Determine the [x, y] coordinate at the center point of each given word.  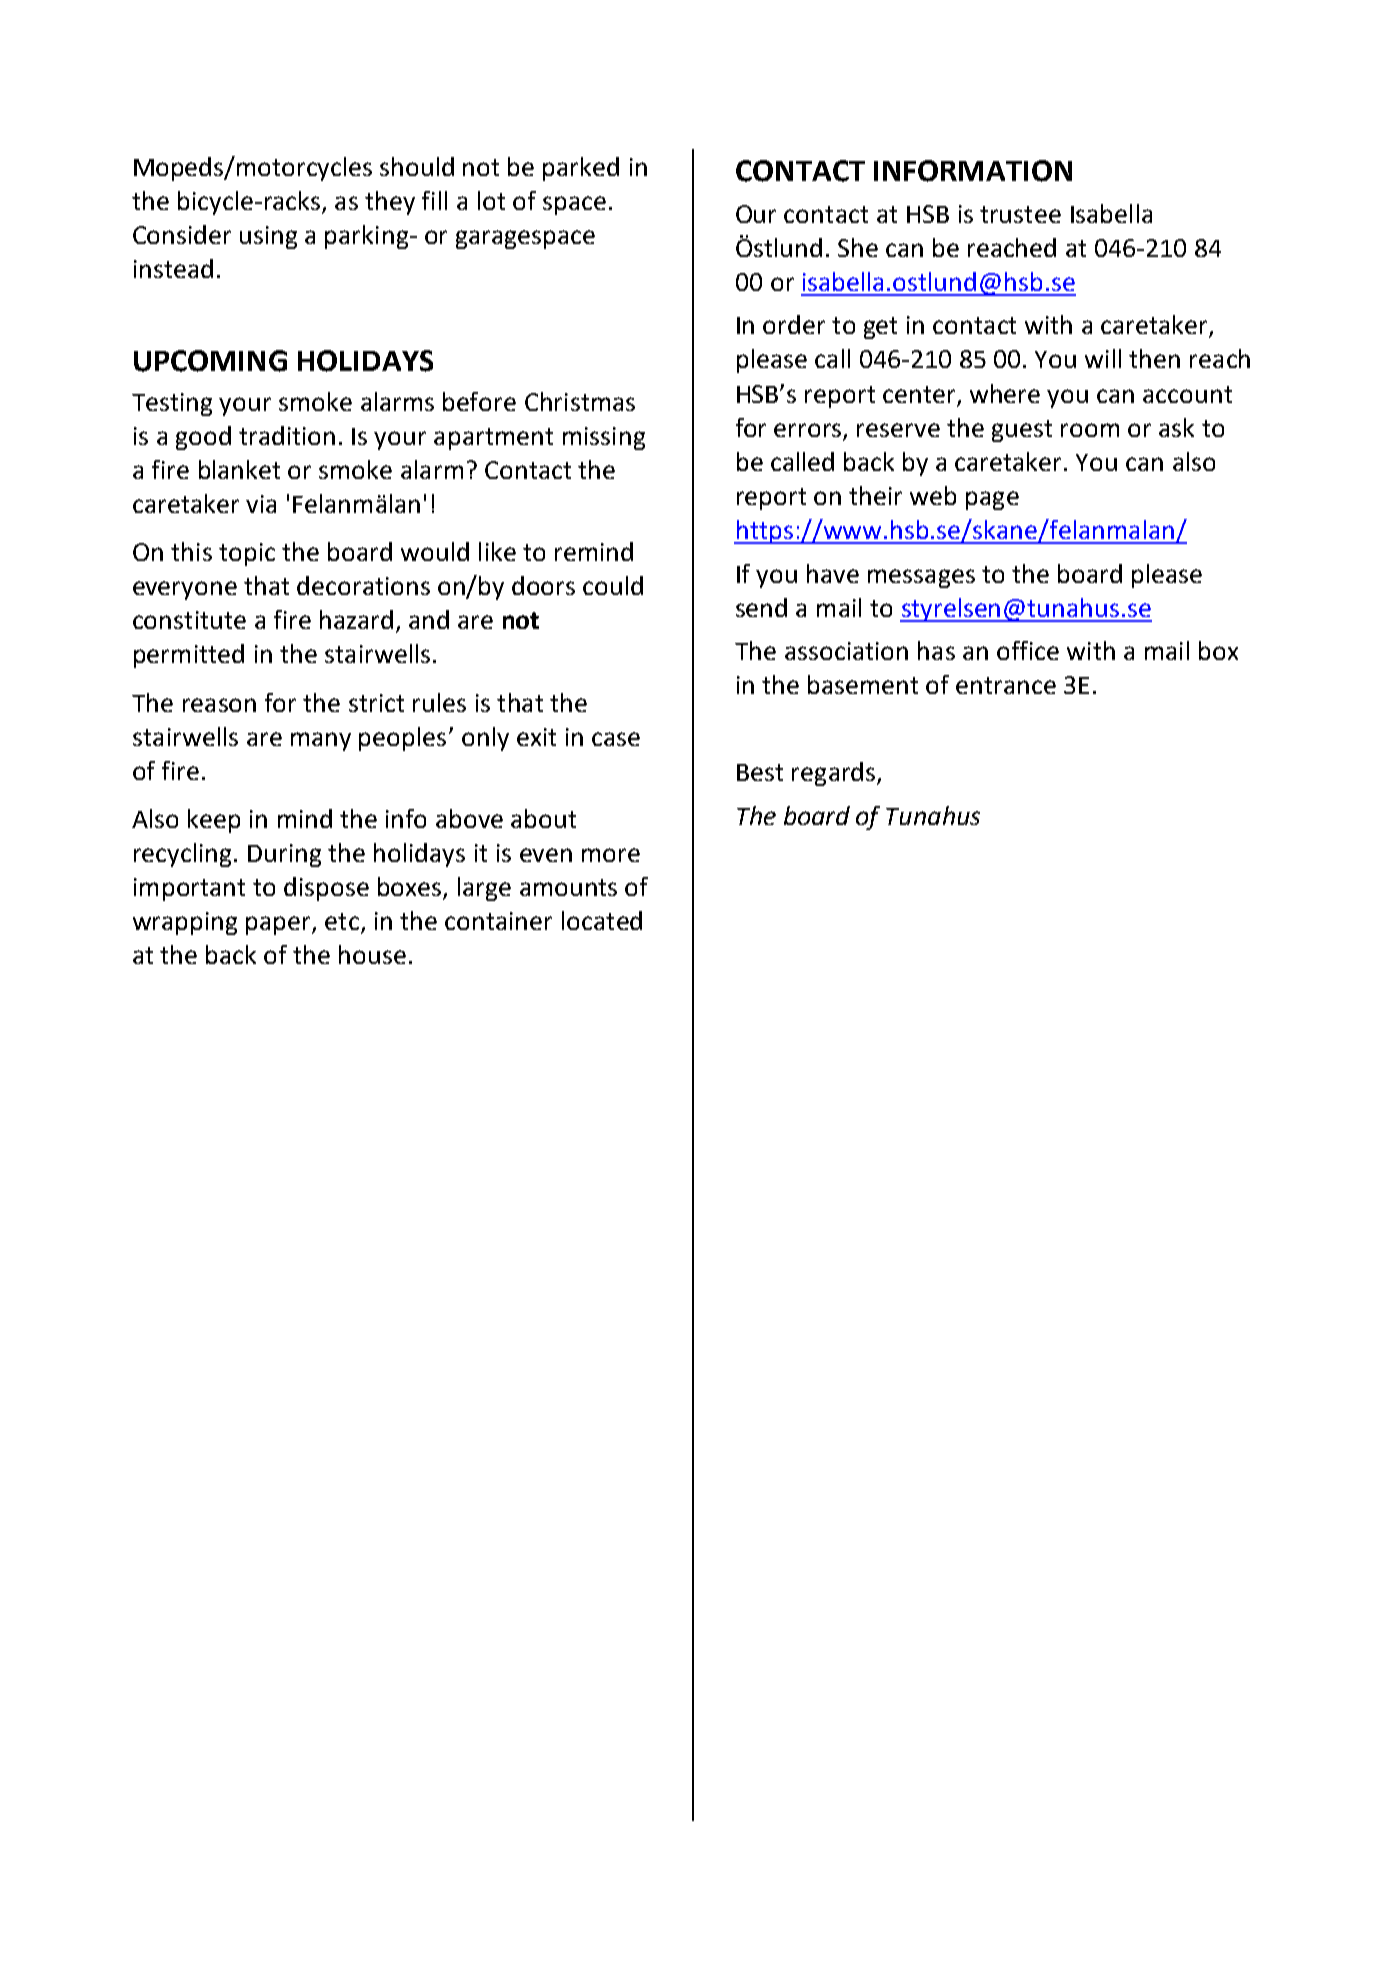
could [613, 585]
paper [279, 925]
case [616, 739]
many [321, 741]
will [1103, 358]
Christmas [580, 401]
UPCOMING [210, 361]
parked [581, 169]
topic [247, 554]
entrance [1006, 685]
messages [921, 578]
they [390, 203]
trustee [1020, 214]
